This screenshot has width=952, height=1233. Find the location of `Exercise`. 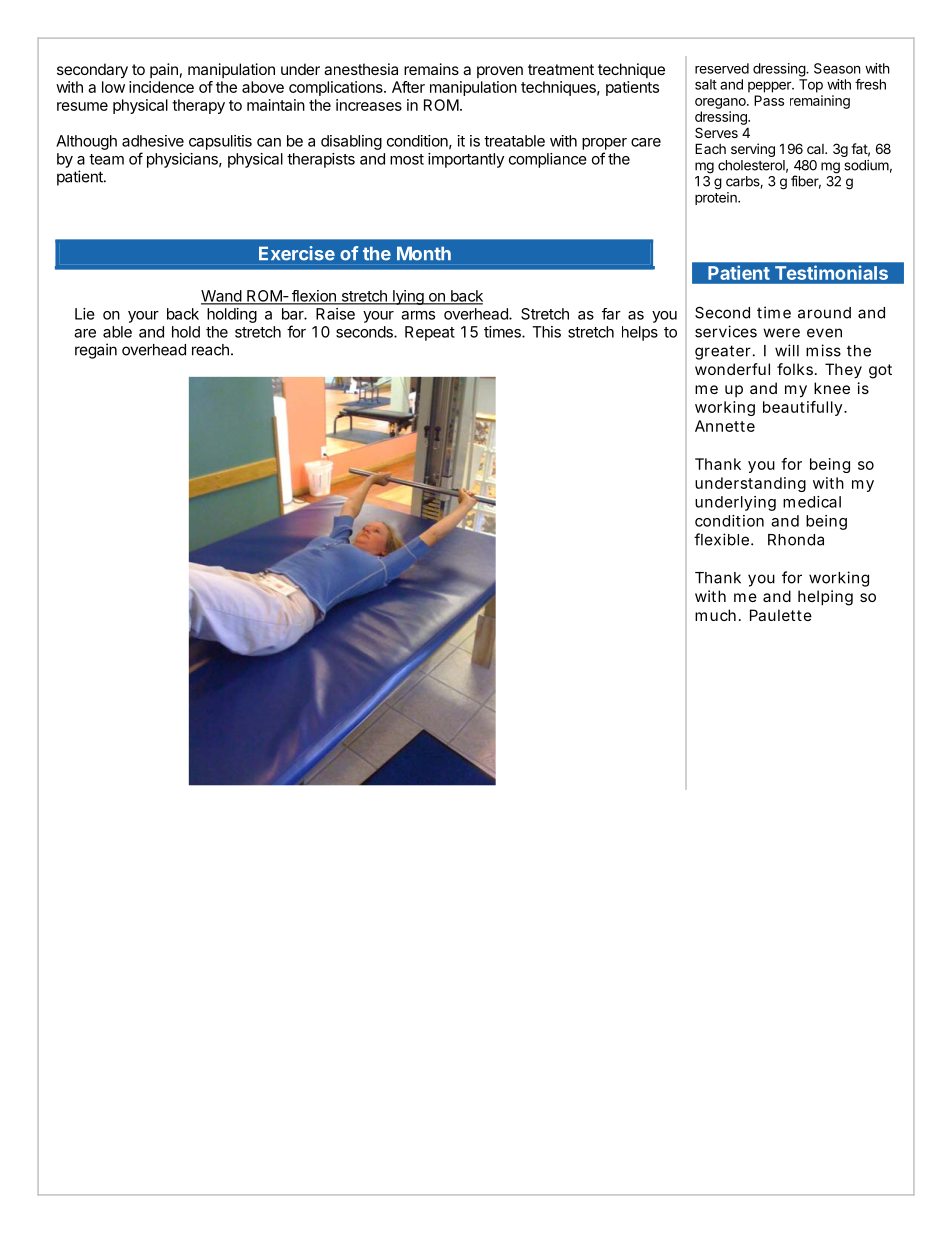

Exercise is located at coordinates (297, 253).
